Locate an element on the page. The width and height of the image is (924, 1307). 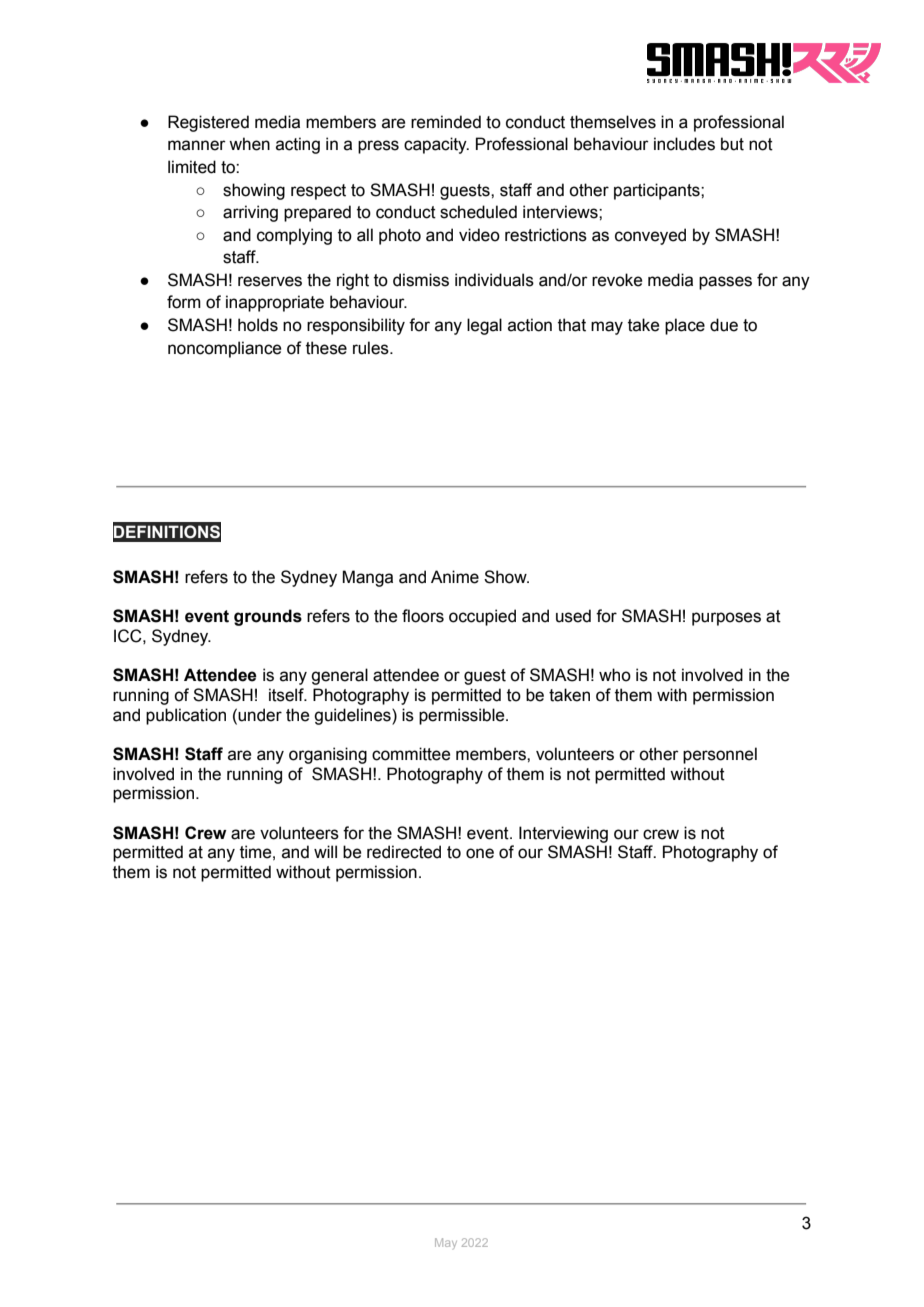
Interviewing is located at coordinates (563, 834).
